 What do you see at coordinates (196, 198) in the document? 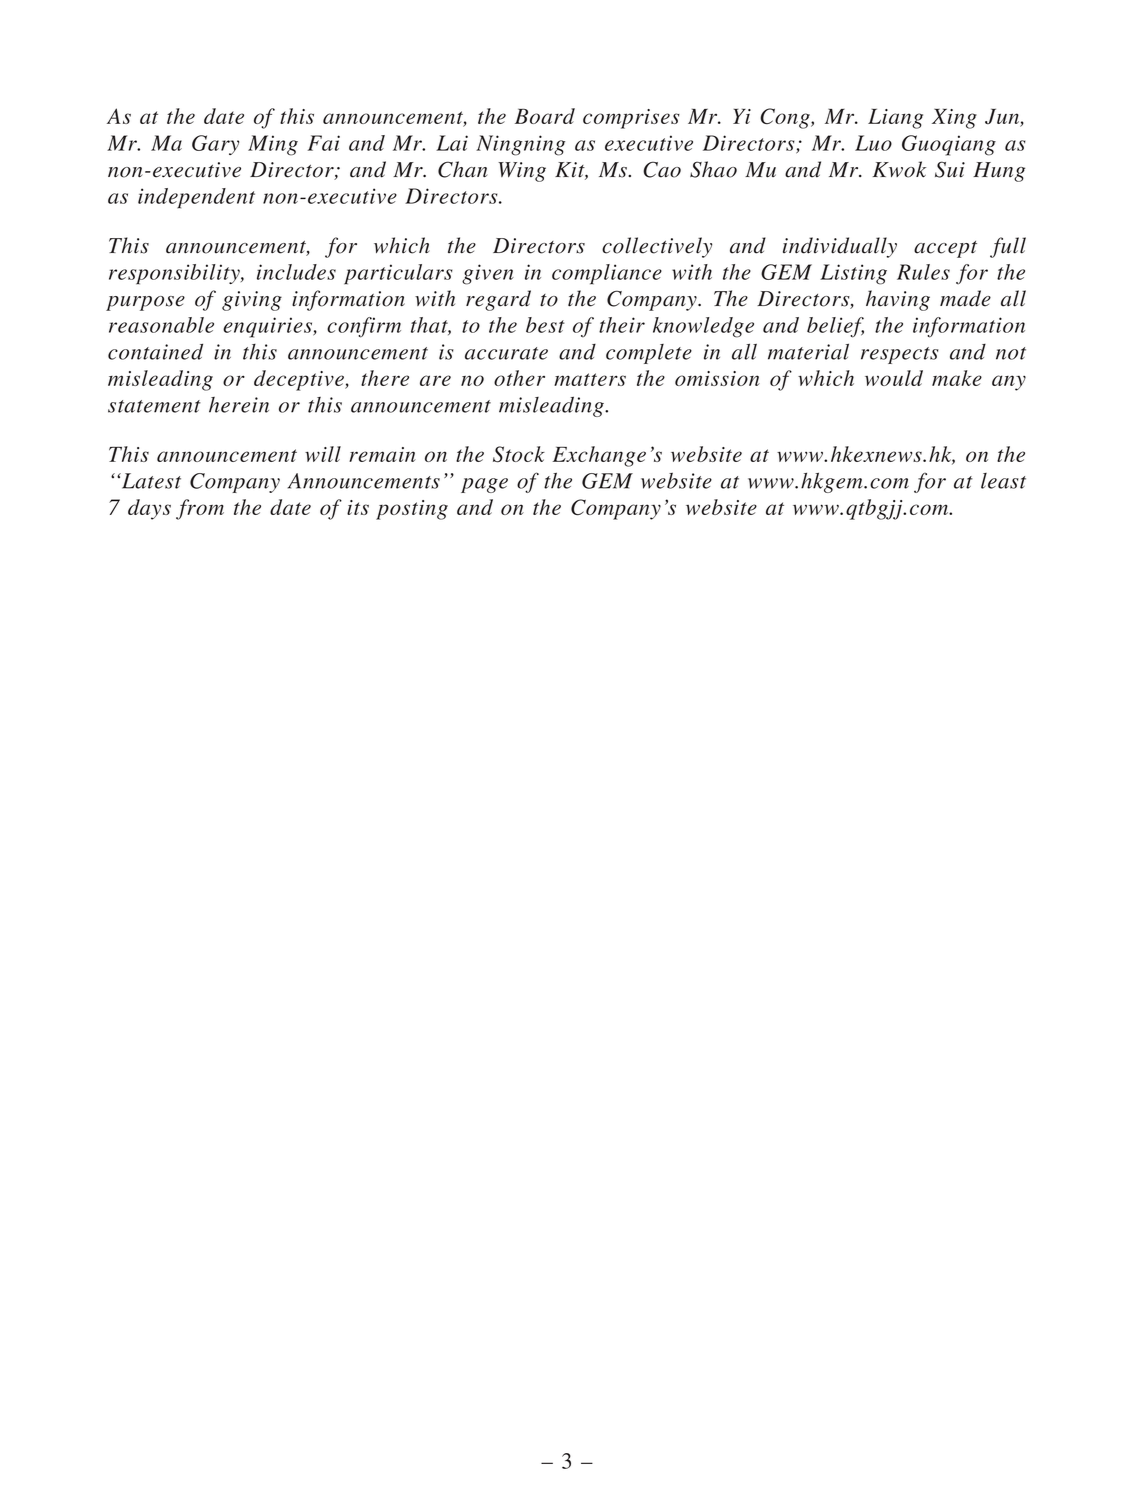
I see `independent` at bounding box center [196, 198].
